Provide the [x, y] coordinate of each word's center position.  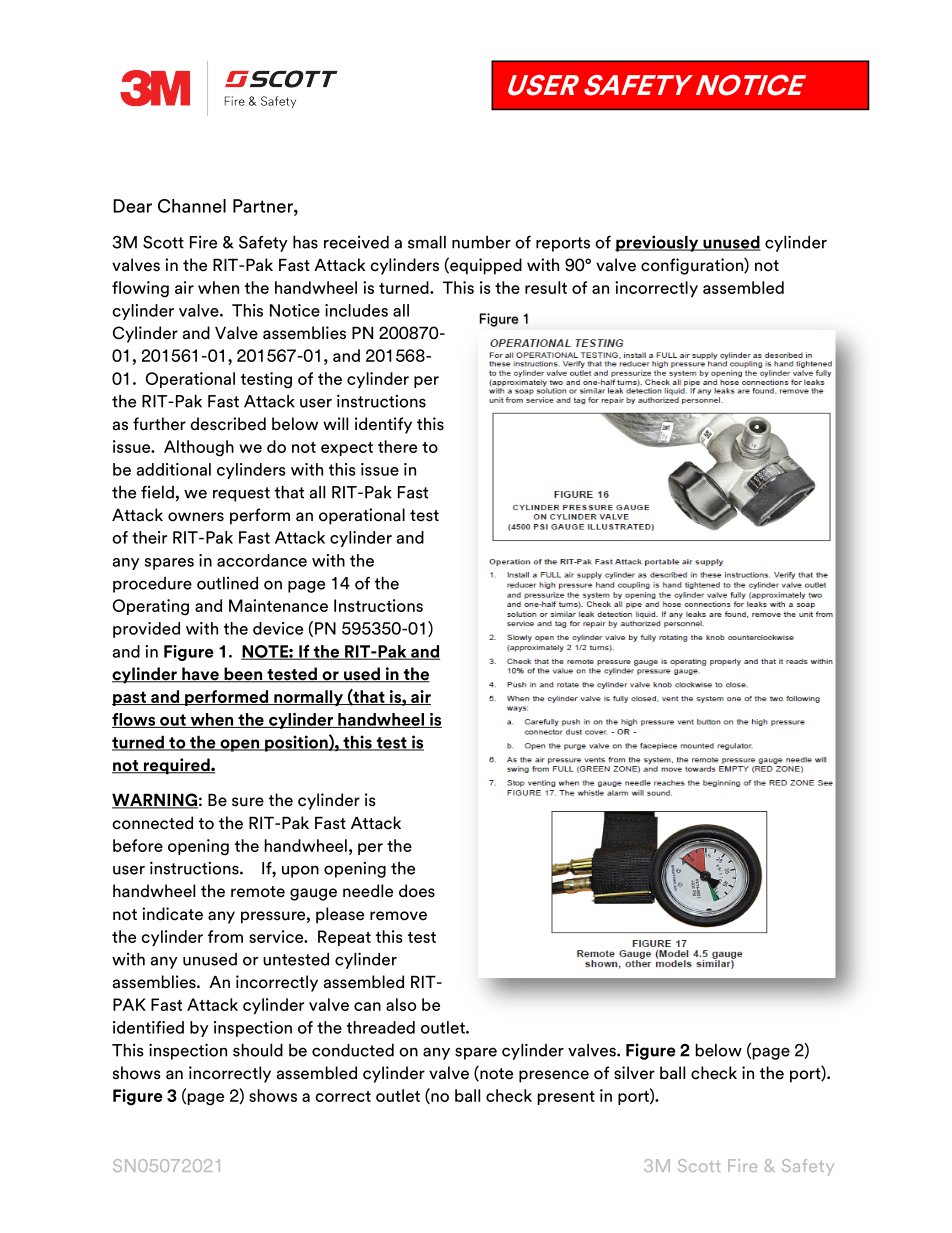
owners [196, 517]
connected [152, 823]
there [397, 446]
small [427, 242]
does [417, 891]
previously [658, 243]
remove [398, 916]
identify [383, 425]
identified [148, 1027]
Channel [192, 206]
